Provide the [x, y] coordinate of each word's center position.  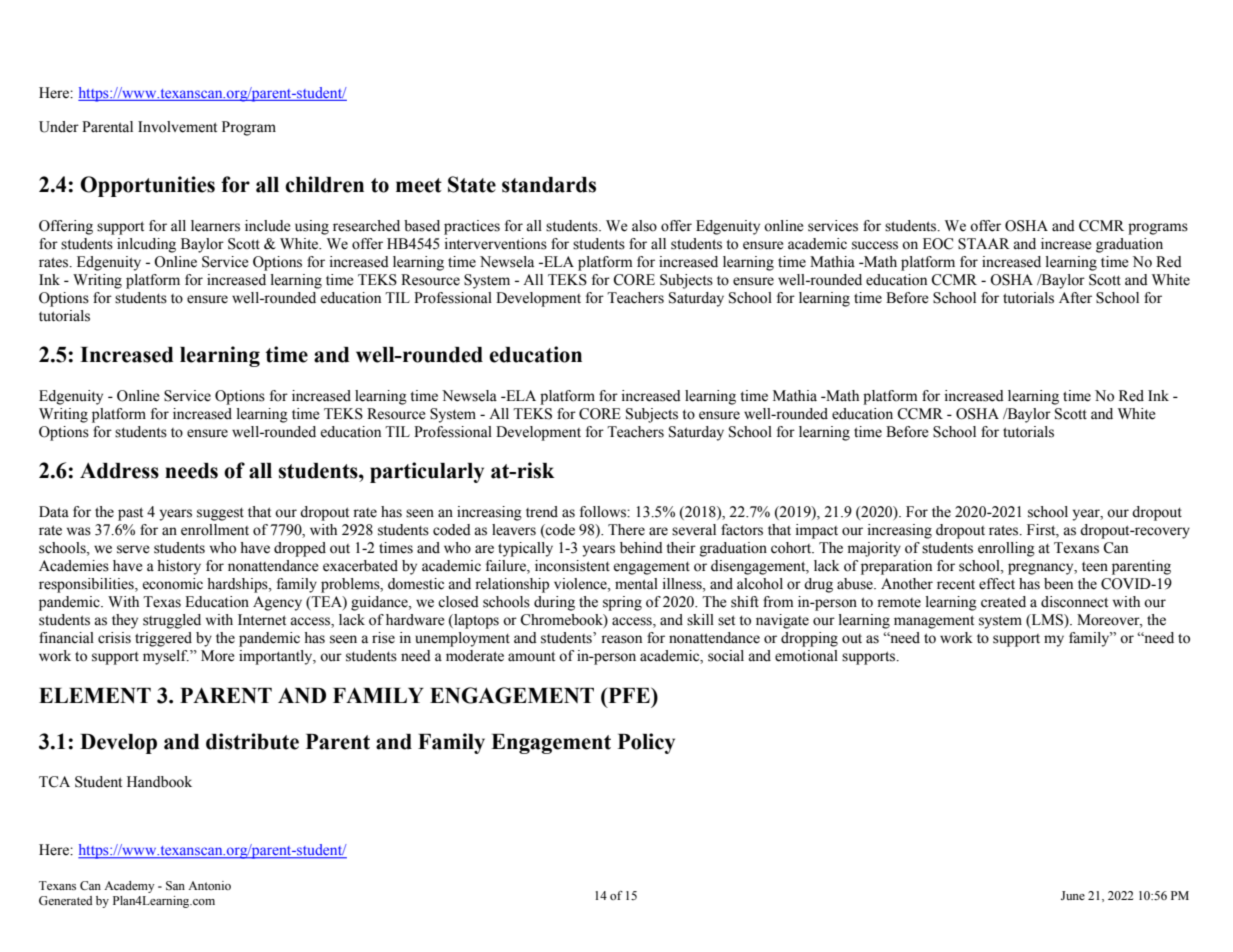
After [1075, 298]
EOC [938, 244]
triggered [163, 639]
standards [549, 185]
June [1073, 895]
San [175, 885]
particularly [427, 472]
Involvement [177, 127]
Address [119, 471]
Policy [646, 743]
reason [621, 639]
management [934, 622]
